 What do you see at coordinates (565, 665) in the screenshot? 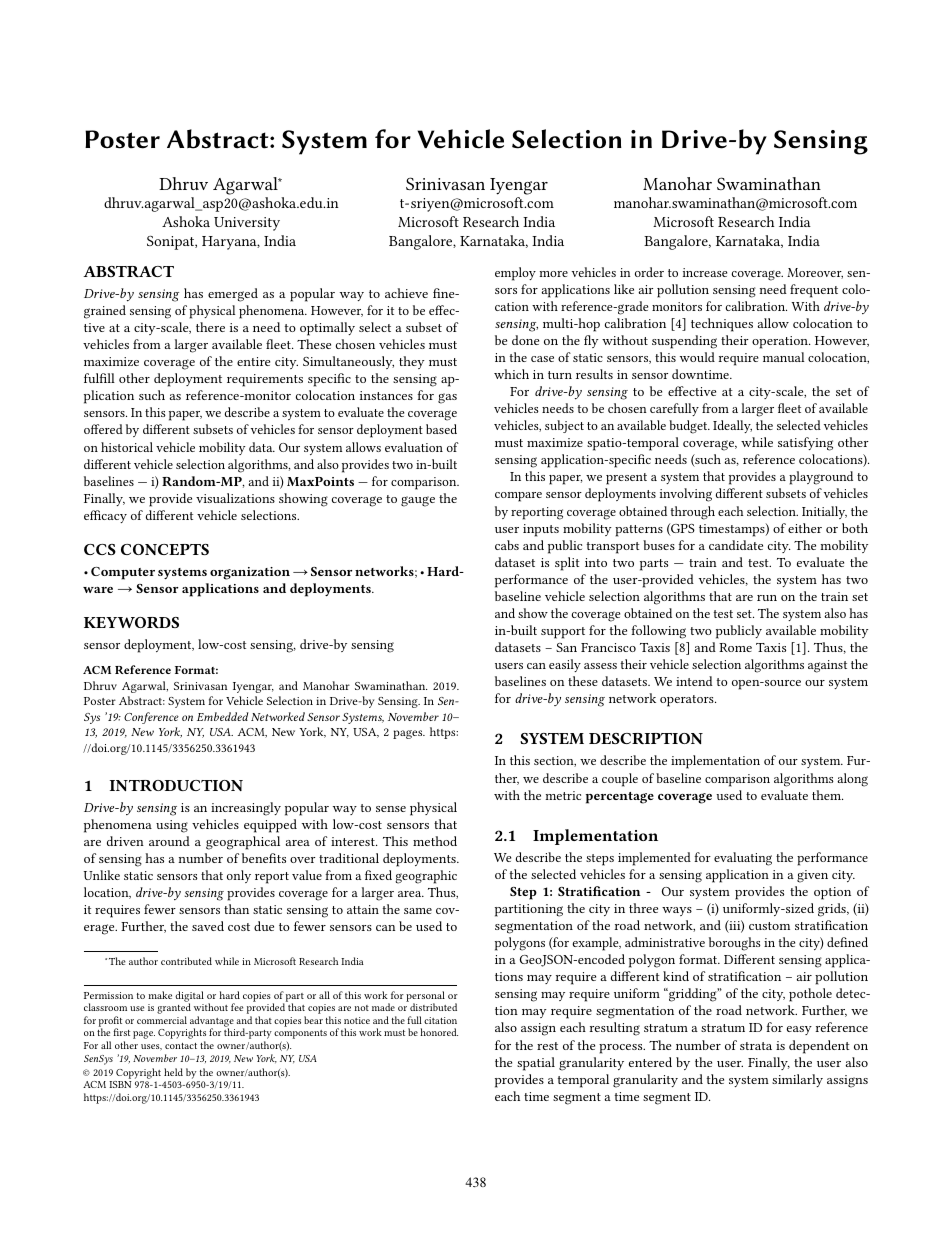
I see `easily` at bounding box center [565, 665].
